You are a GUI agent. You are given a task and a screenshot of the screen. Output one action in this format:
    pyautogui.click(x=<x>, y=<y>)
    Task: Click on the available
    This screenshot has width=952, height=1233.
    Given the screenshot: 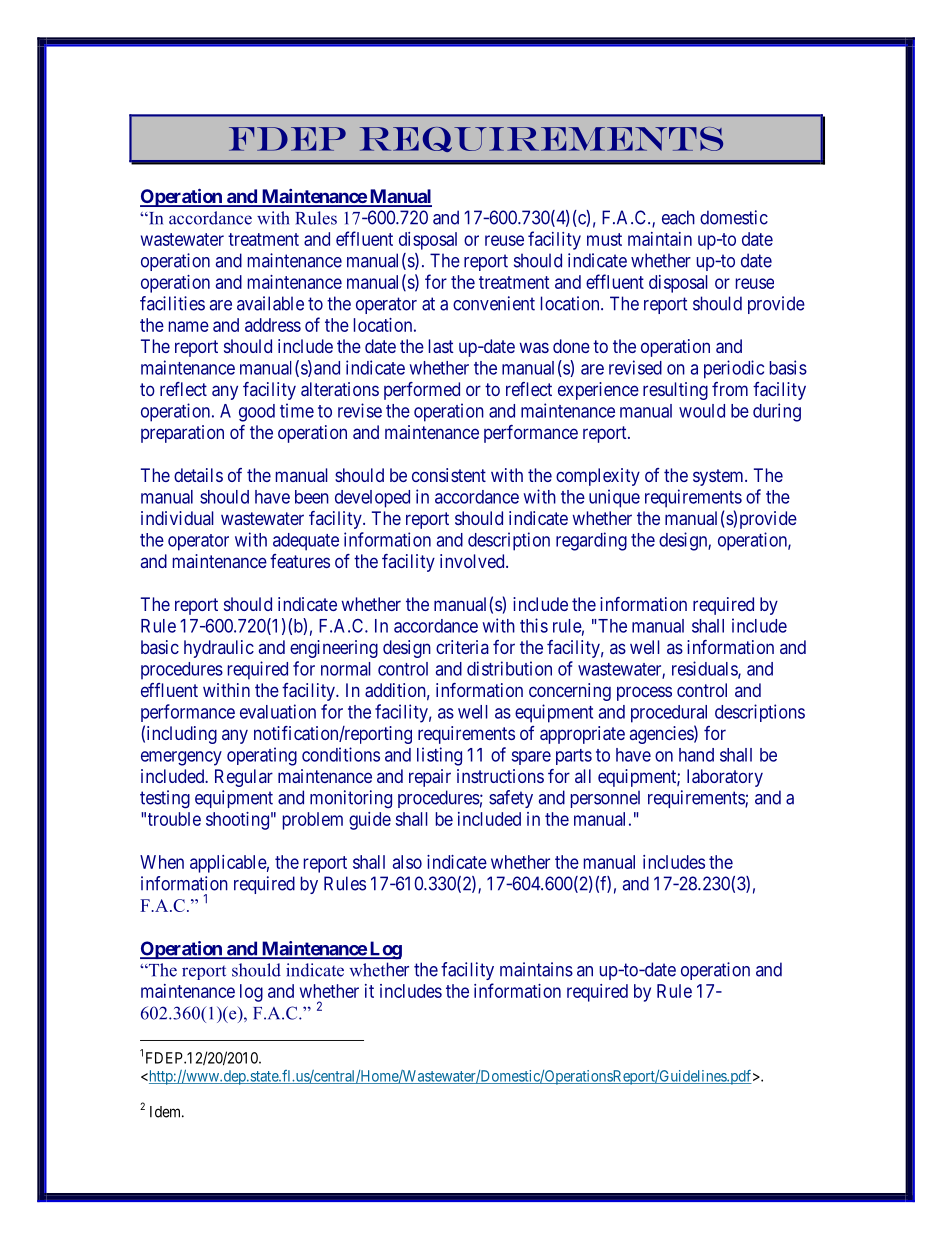 What is the action you would take?
    pyautogui.click(x=270, y=303)
